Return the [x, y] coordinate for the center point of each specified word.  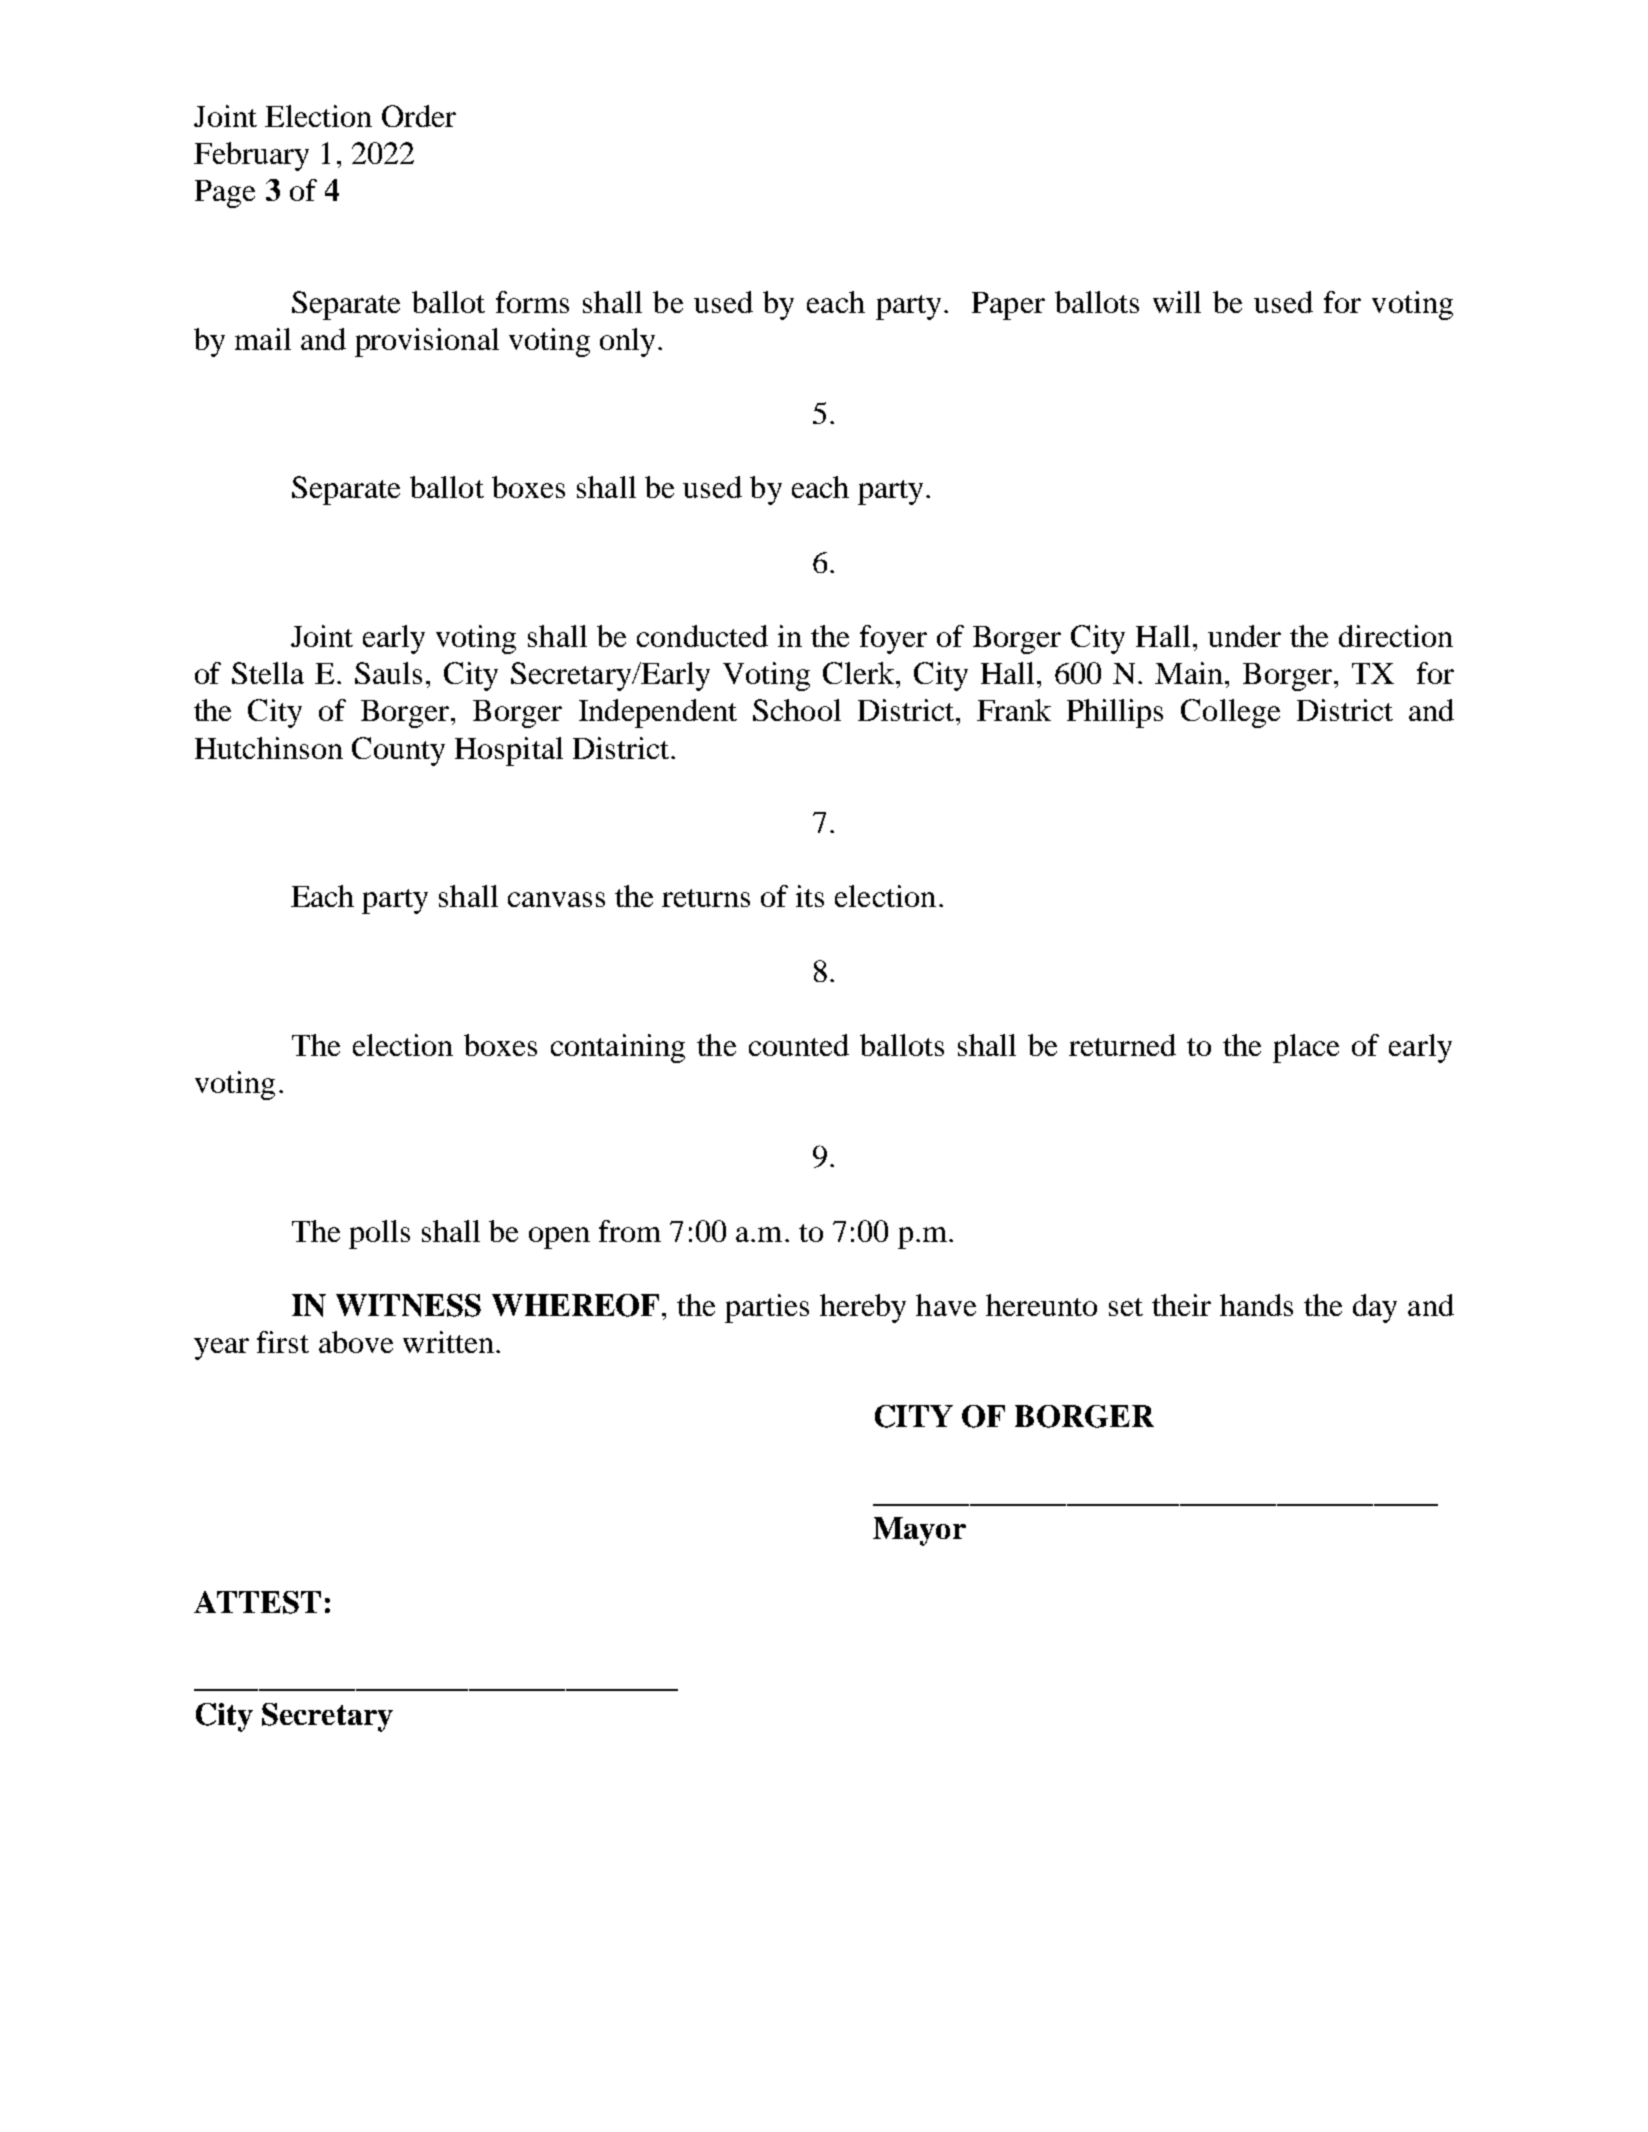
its [810, 896]
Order [419, 116]
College [1230, 713]
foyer [893, 639]
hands [1256, 1305]
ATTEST [257, 1602]
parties [767, 1308]
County [398, 751]
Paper [1008, 306]
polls [379, 1234]
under [1244, 636]
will [1177, 302]
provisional [427, 342]
